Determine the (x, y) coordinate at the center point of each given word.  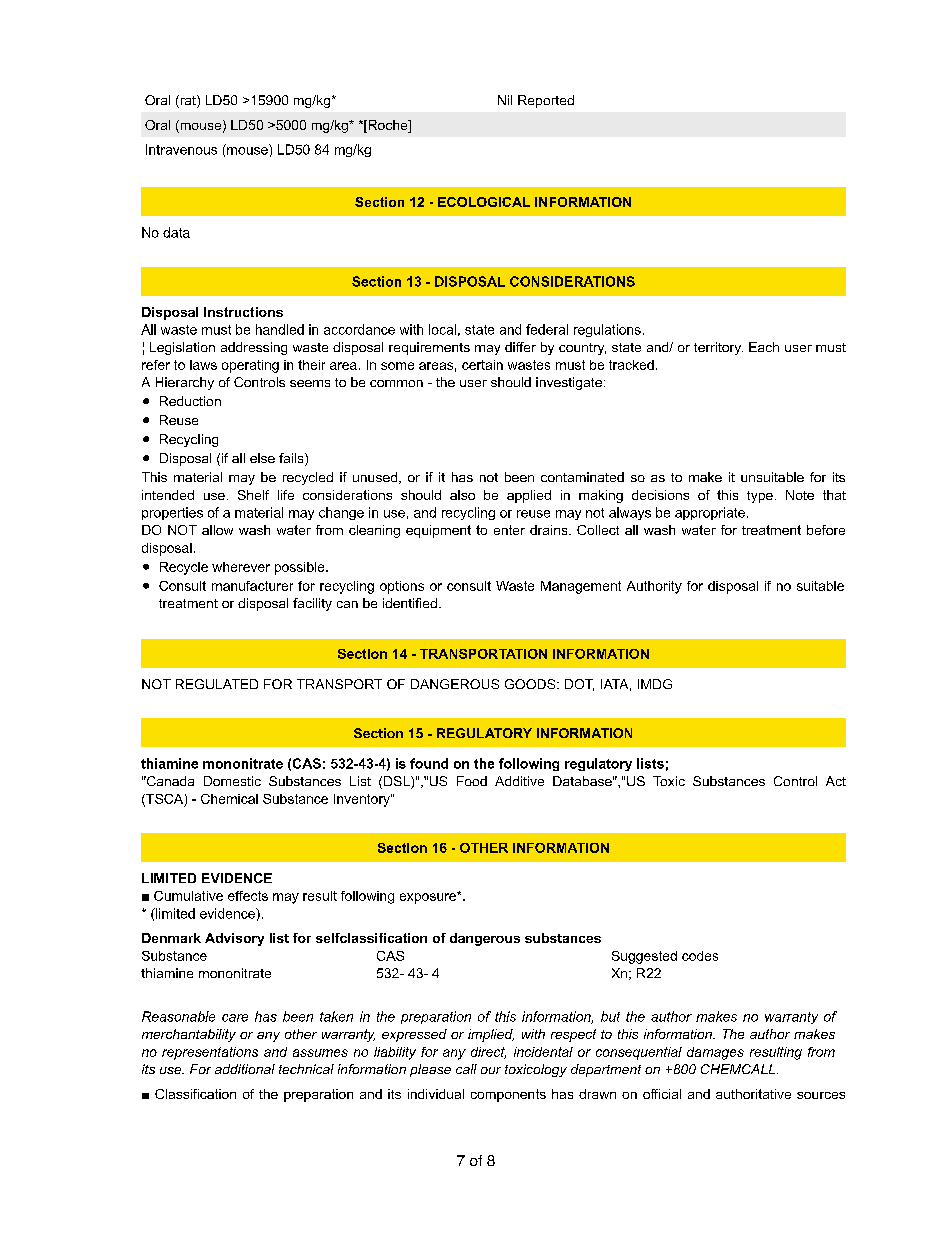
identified (410, 603)
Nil (505, 100)
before (826, 530)
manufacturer (252, 586)
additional (245, 1069)
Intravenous (181, 149)
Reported (546, 101)
